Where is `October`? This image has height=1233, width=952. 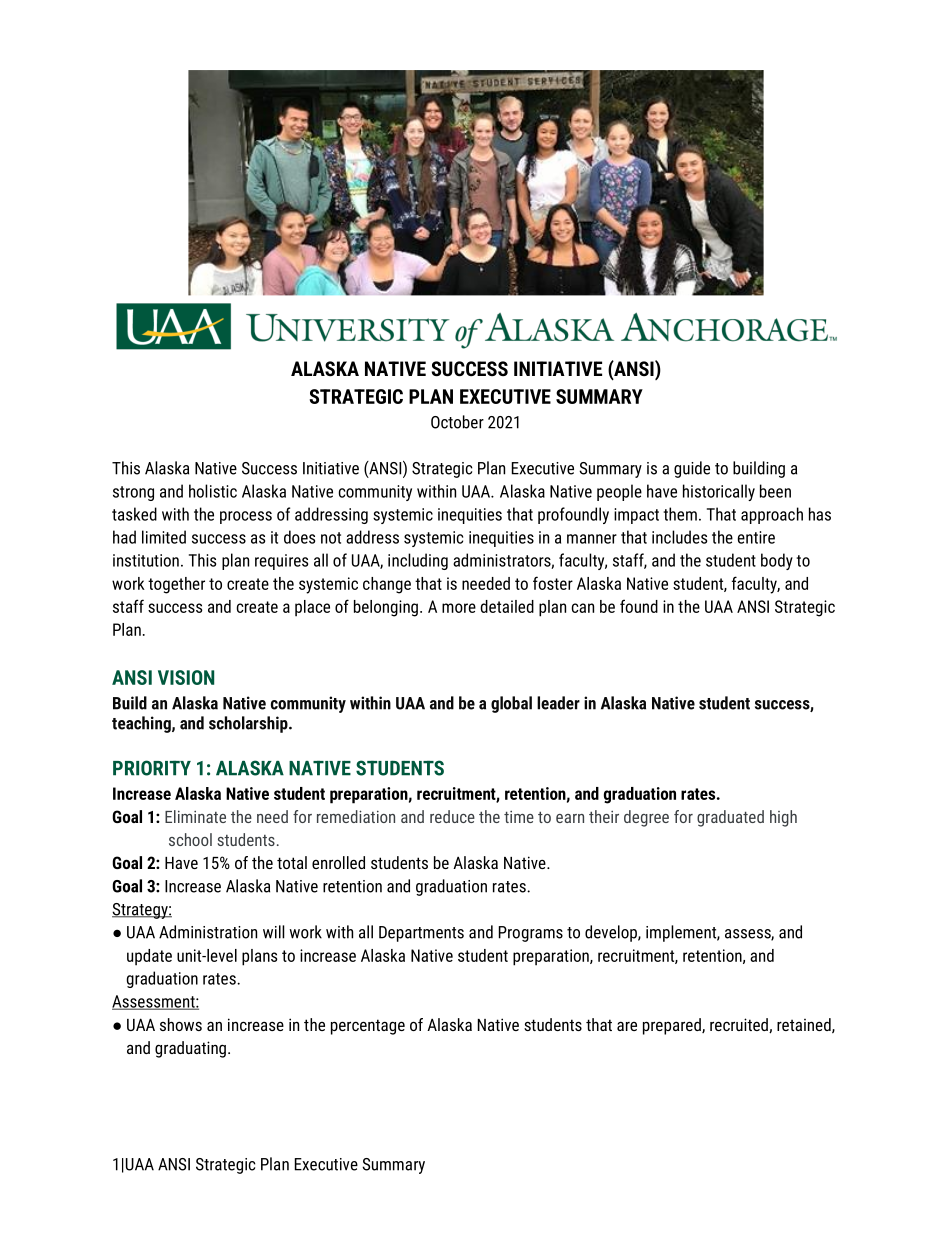
October is located at coordinates (457, 422).
